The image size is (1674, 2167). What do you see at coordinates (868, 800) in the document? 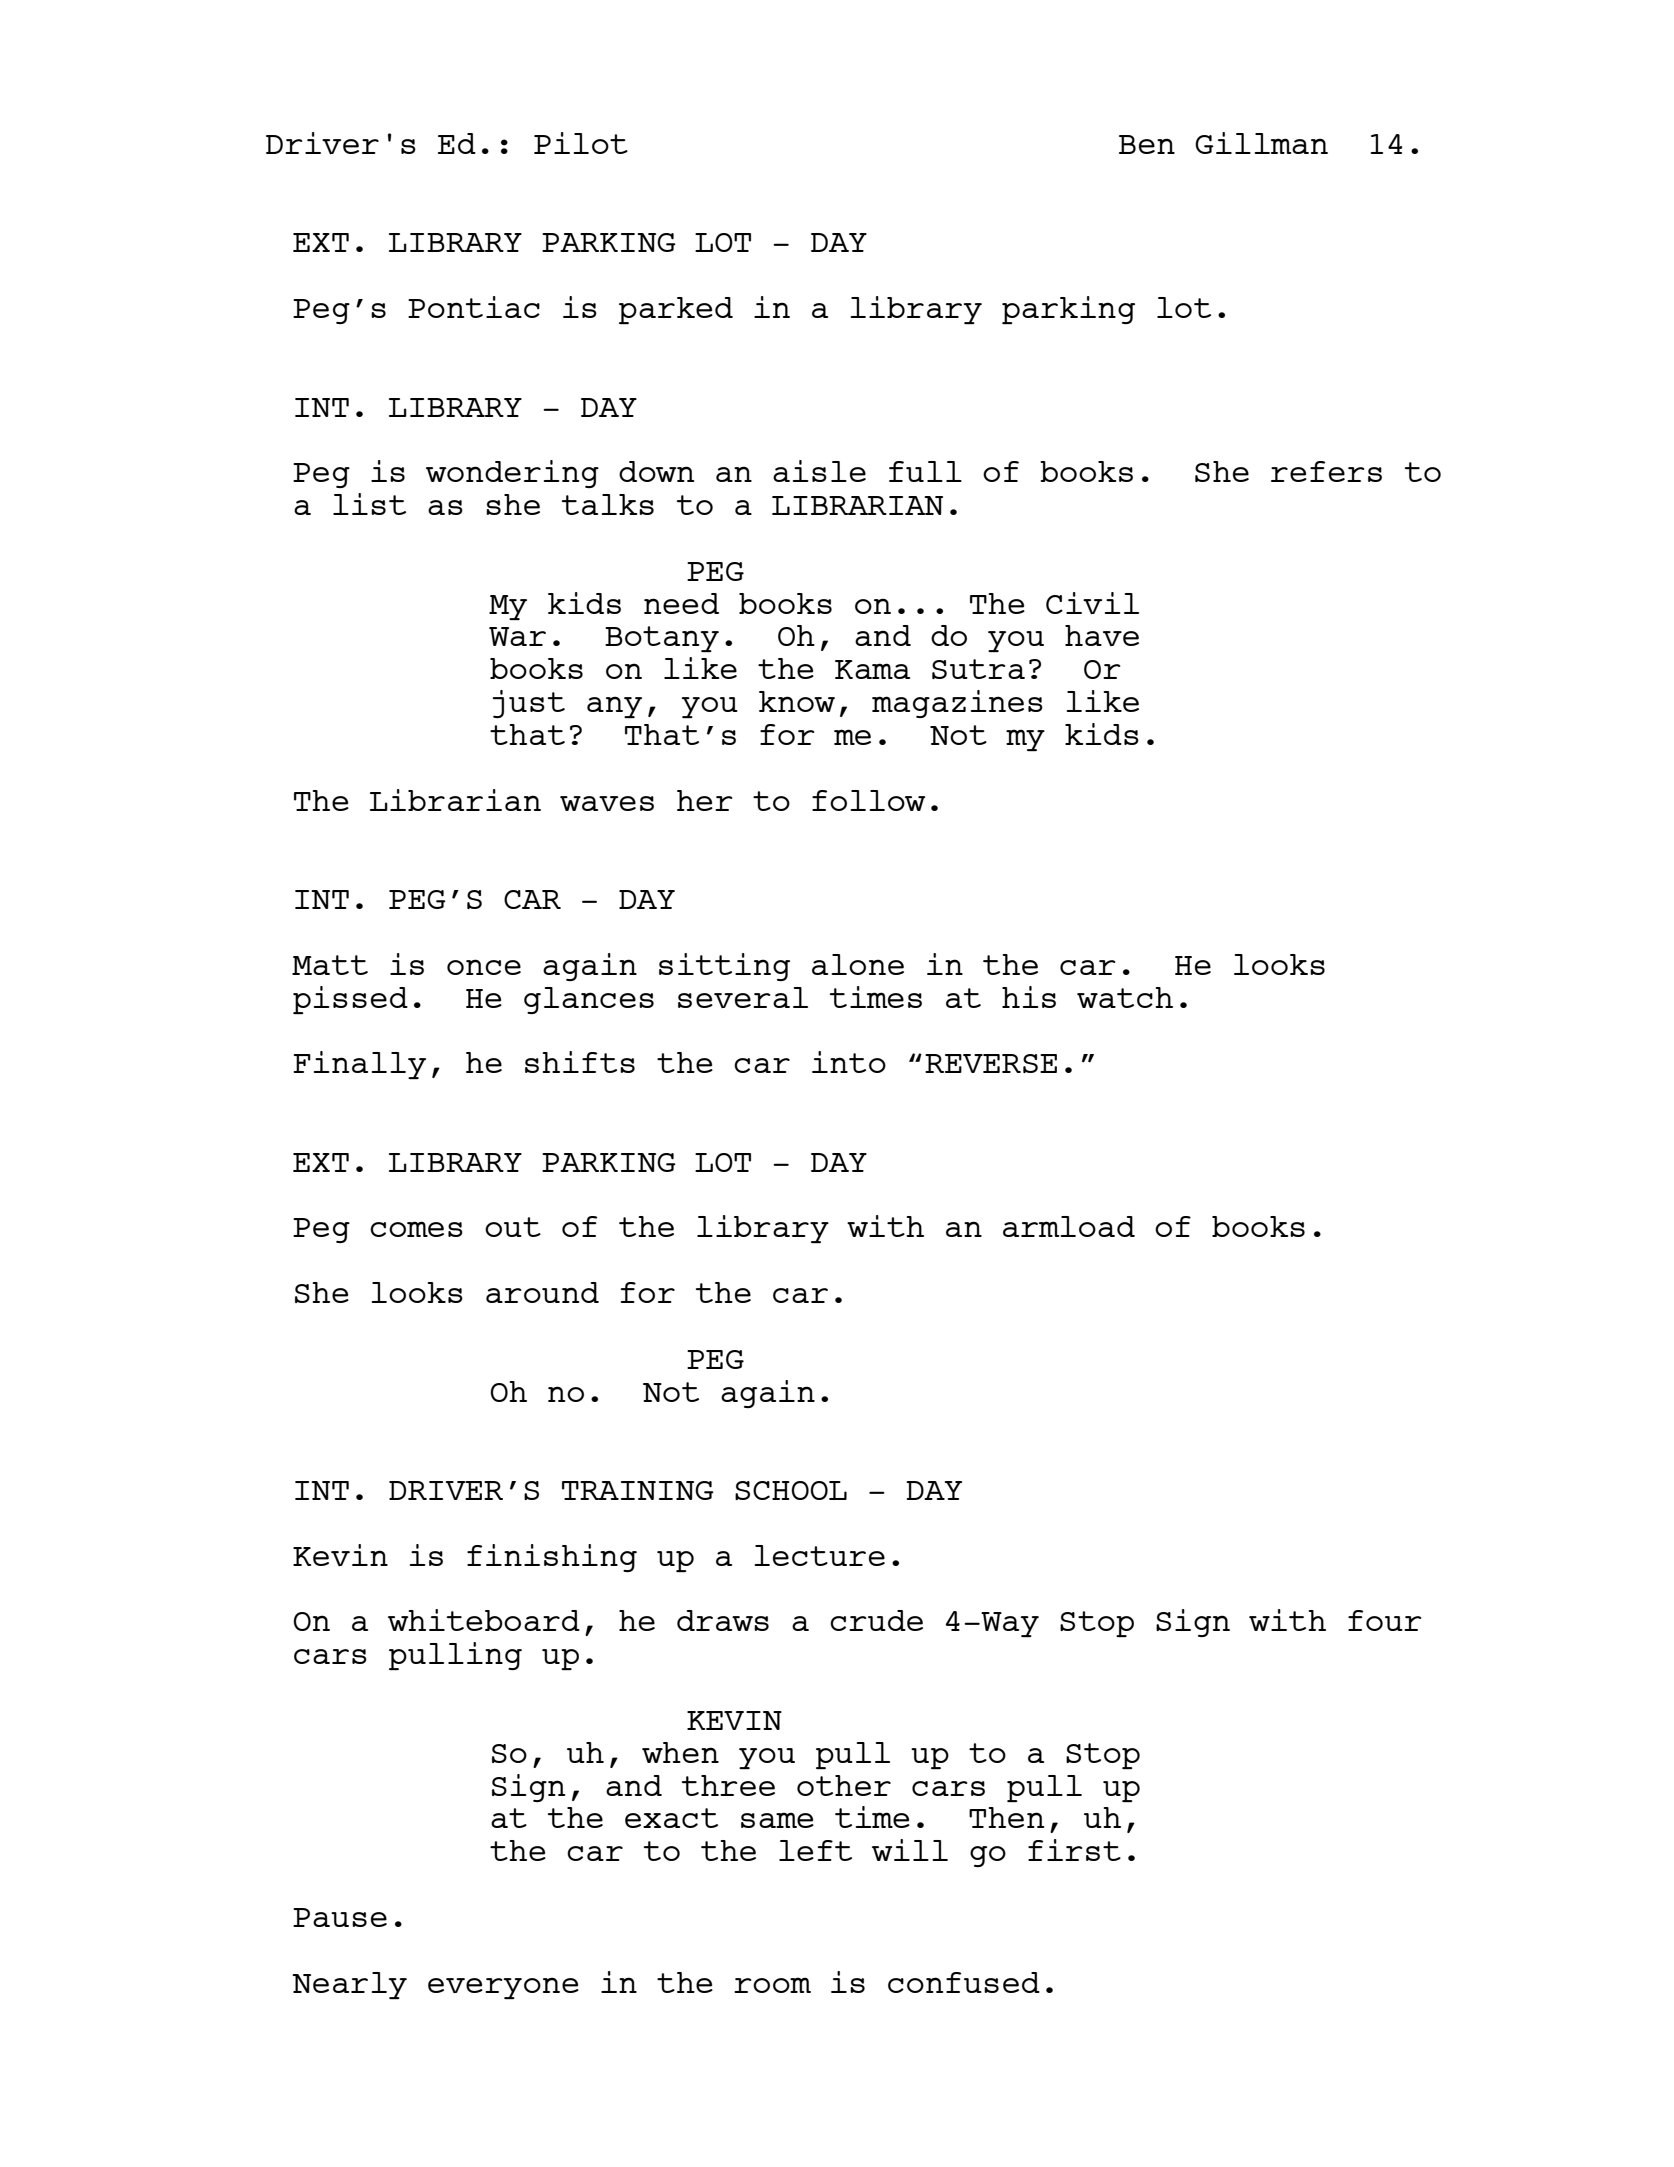
I see `follow` at bounding box center [868, 800].
